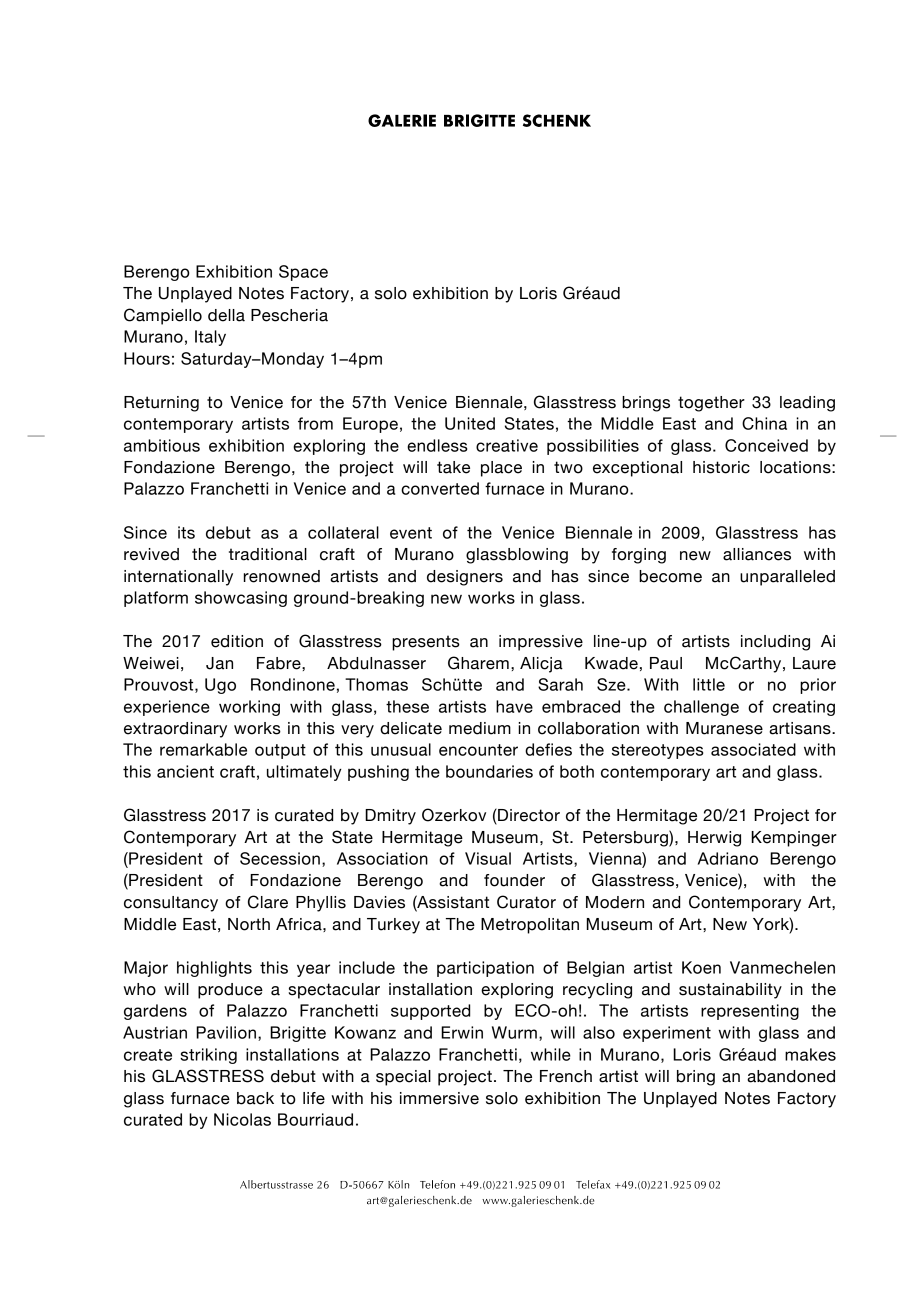 The image size is (924, 1308). Describe the element at coordinates (255, 1098) in the image. I see `back` at that location.
